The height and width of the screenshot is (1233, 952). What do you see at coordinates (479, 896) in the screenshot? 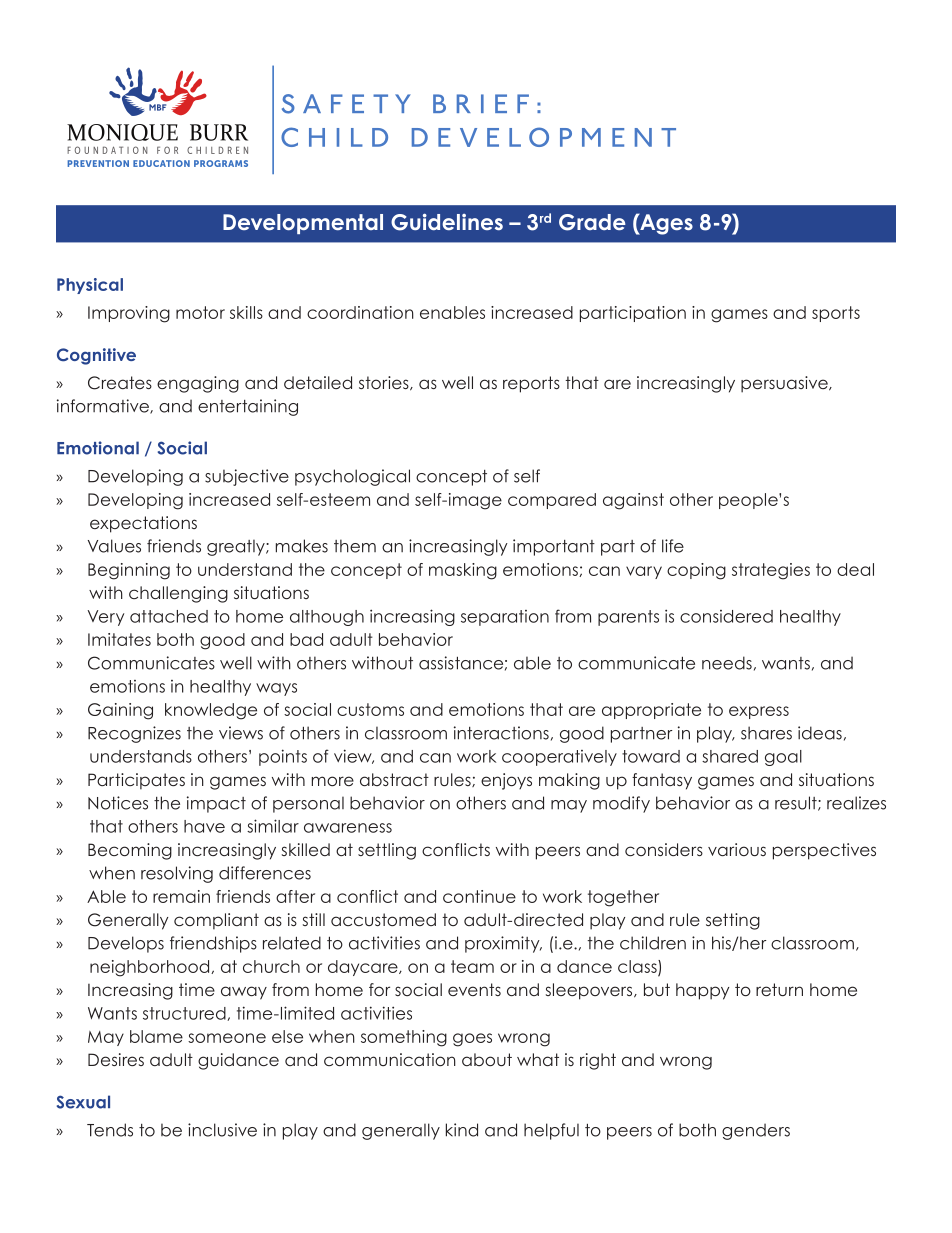
I see `continue` at bounding box center [479, 896].
